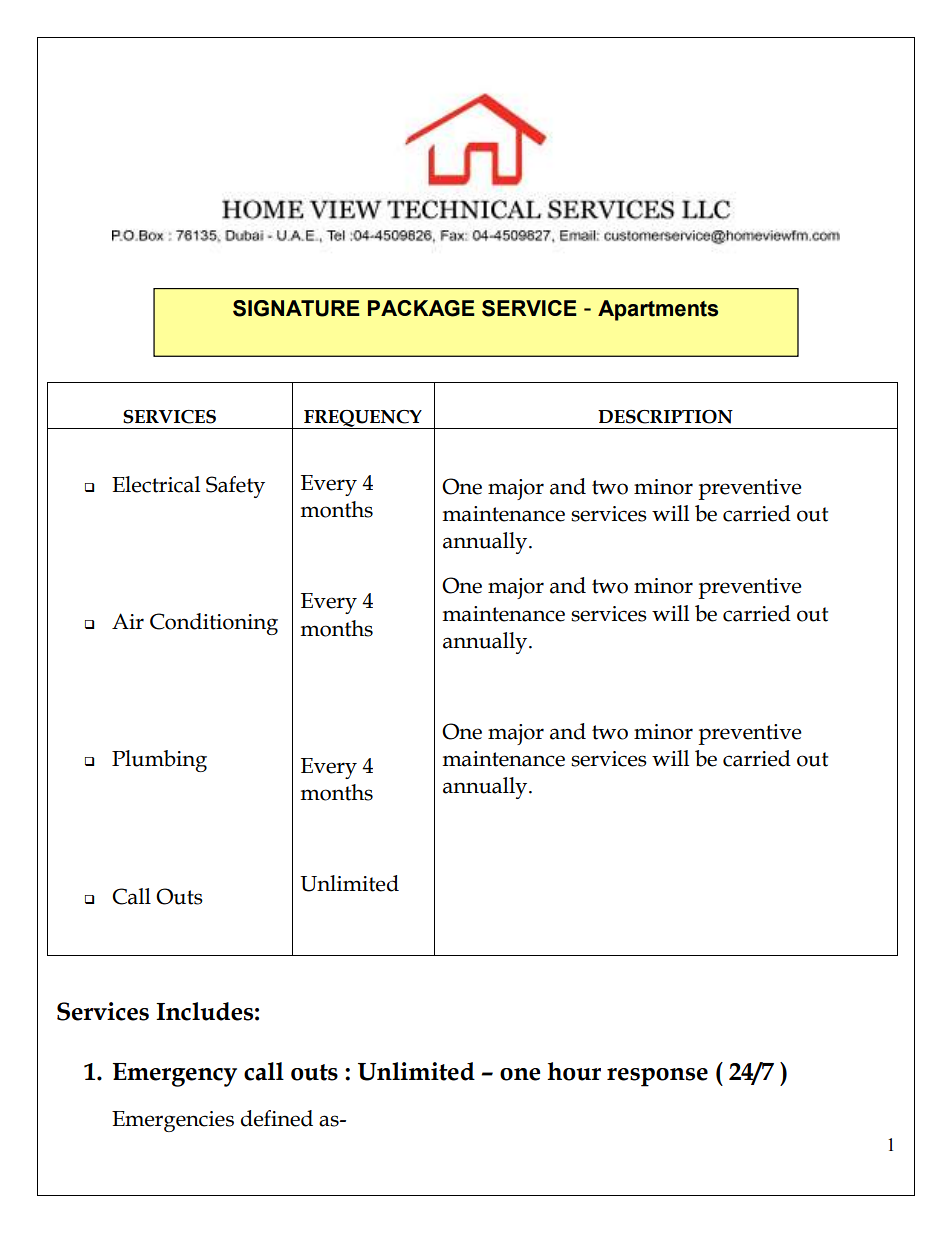 Image resolution: width=952 pixels, height=1233 pixels. What do you see at coordinates (128, 621) in the screenshot?
I see `Air` at bounding box center [128, 621].
